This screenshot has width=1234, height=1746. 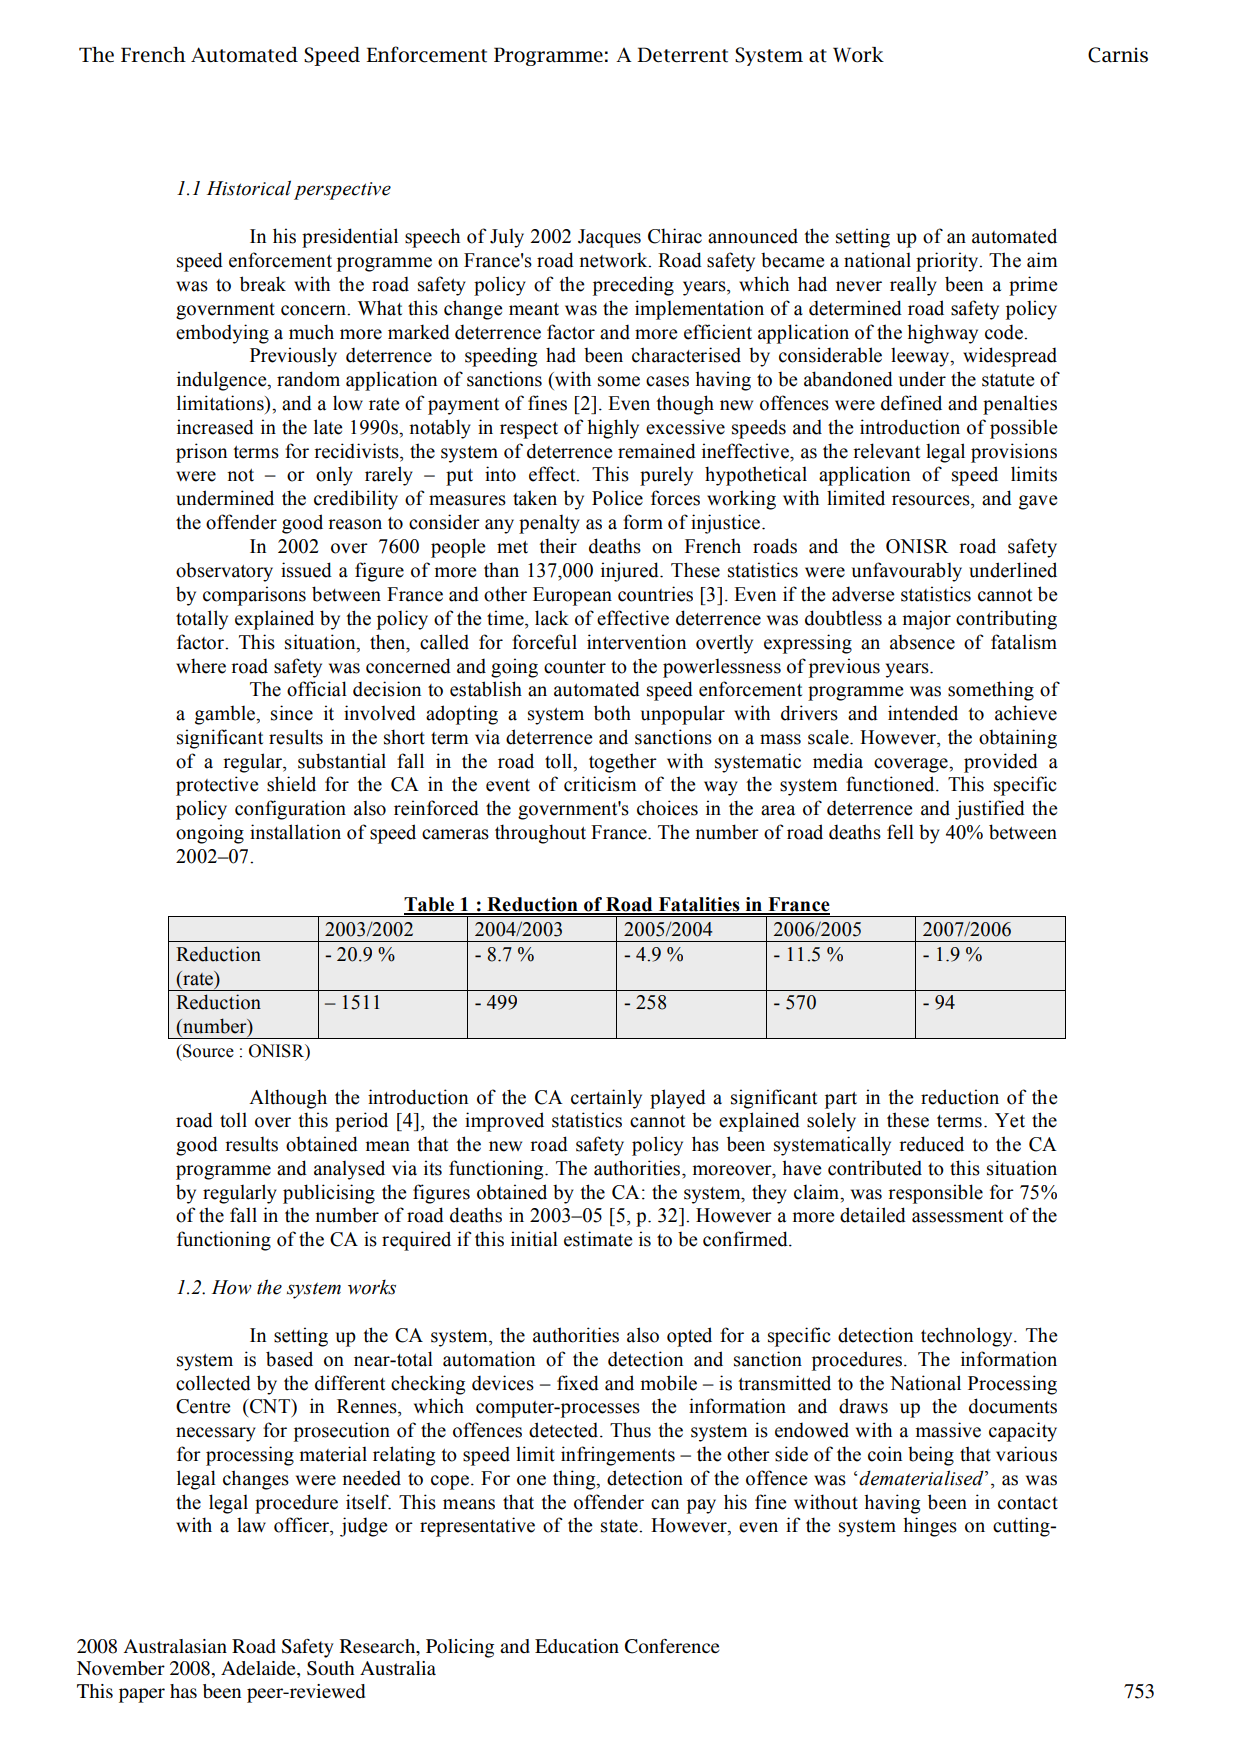 I want to click on Australasian, so click(x=175, y=1646).
